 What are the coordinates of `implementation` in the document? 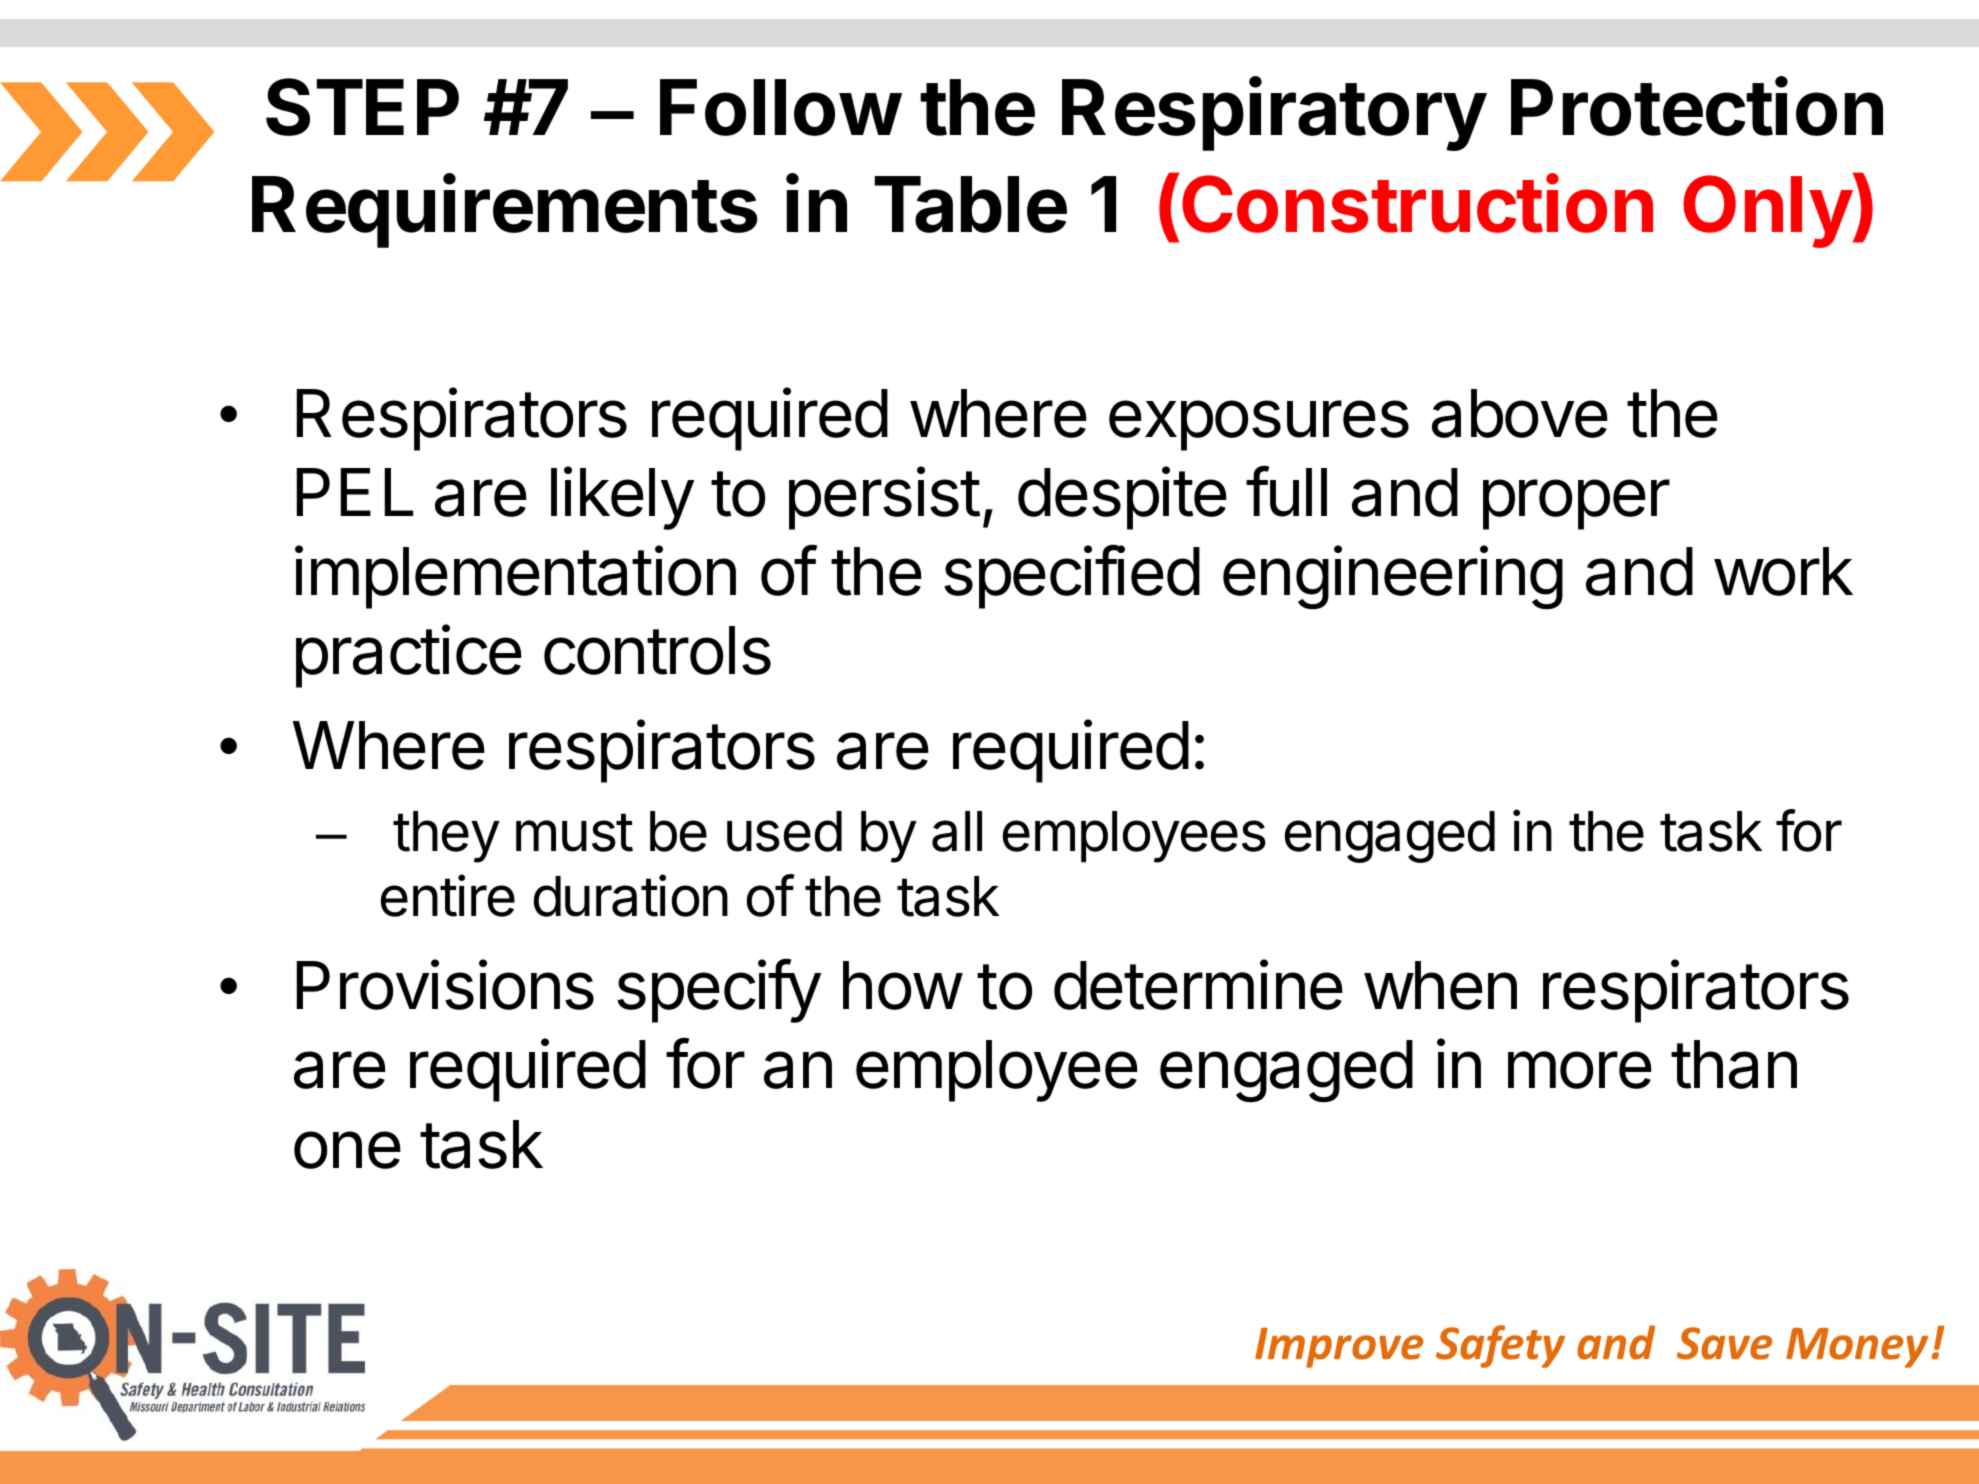 It's located at (515, 577).
